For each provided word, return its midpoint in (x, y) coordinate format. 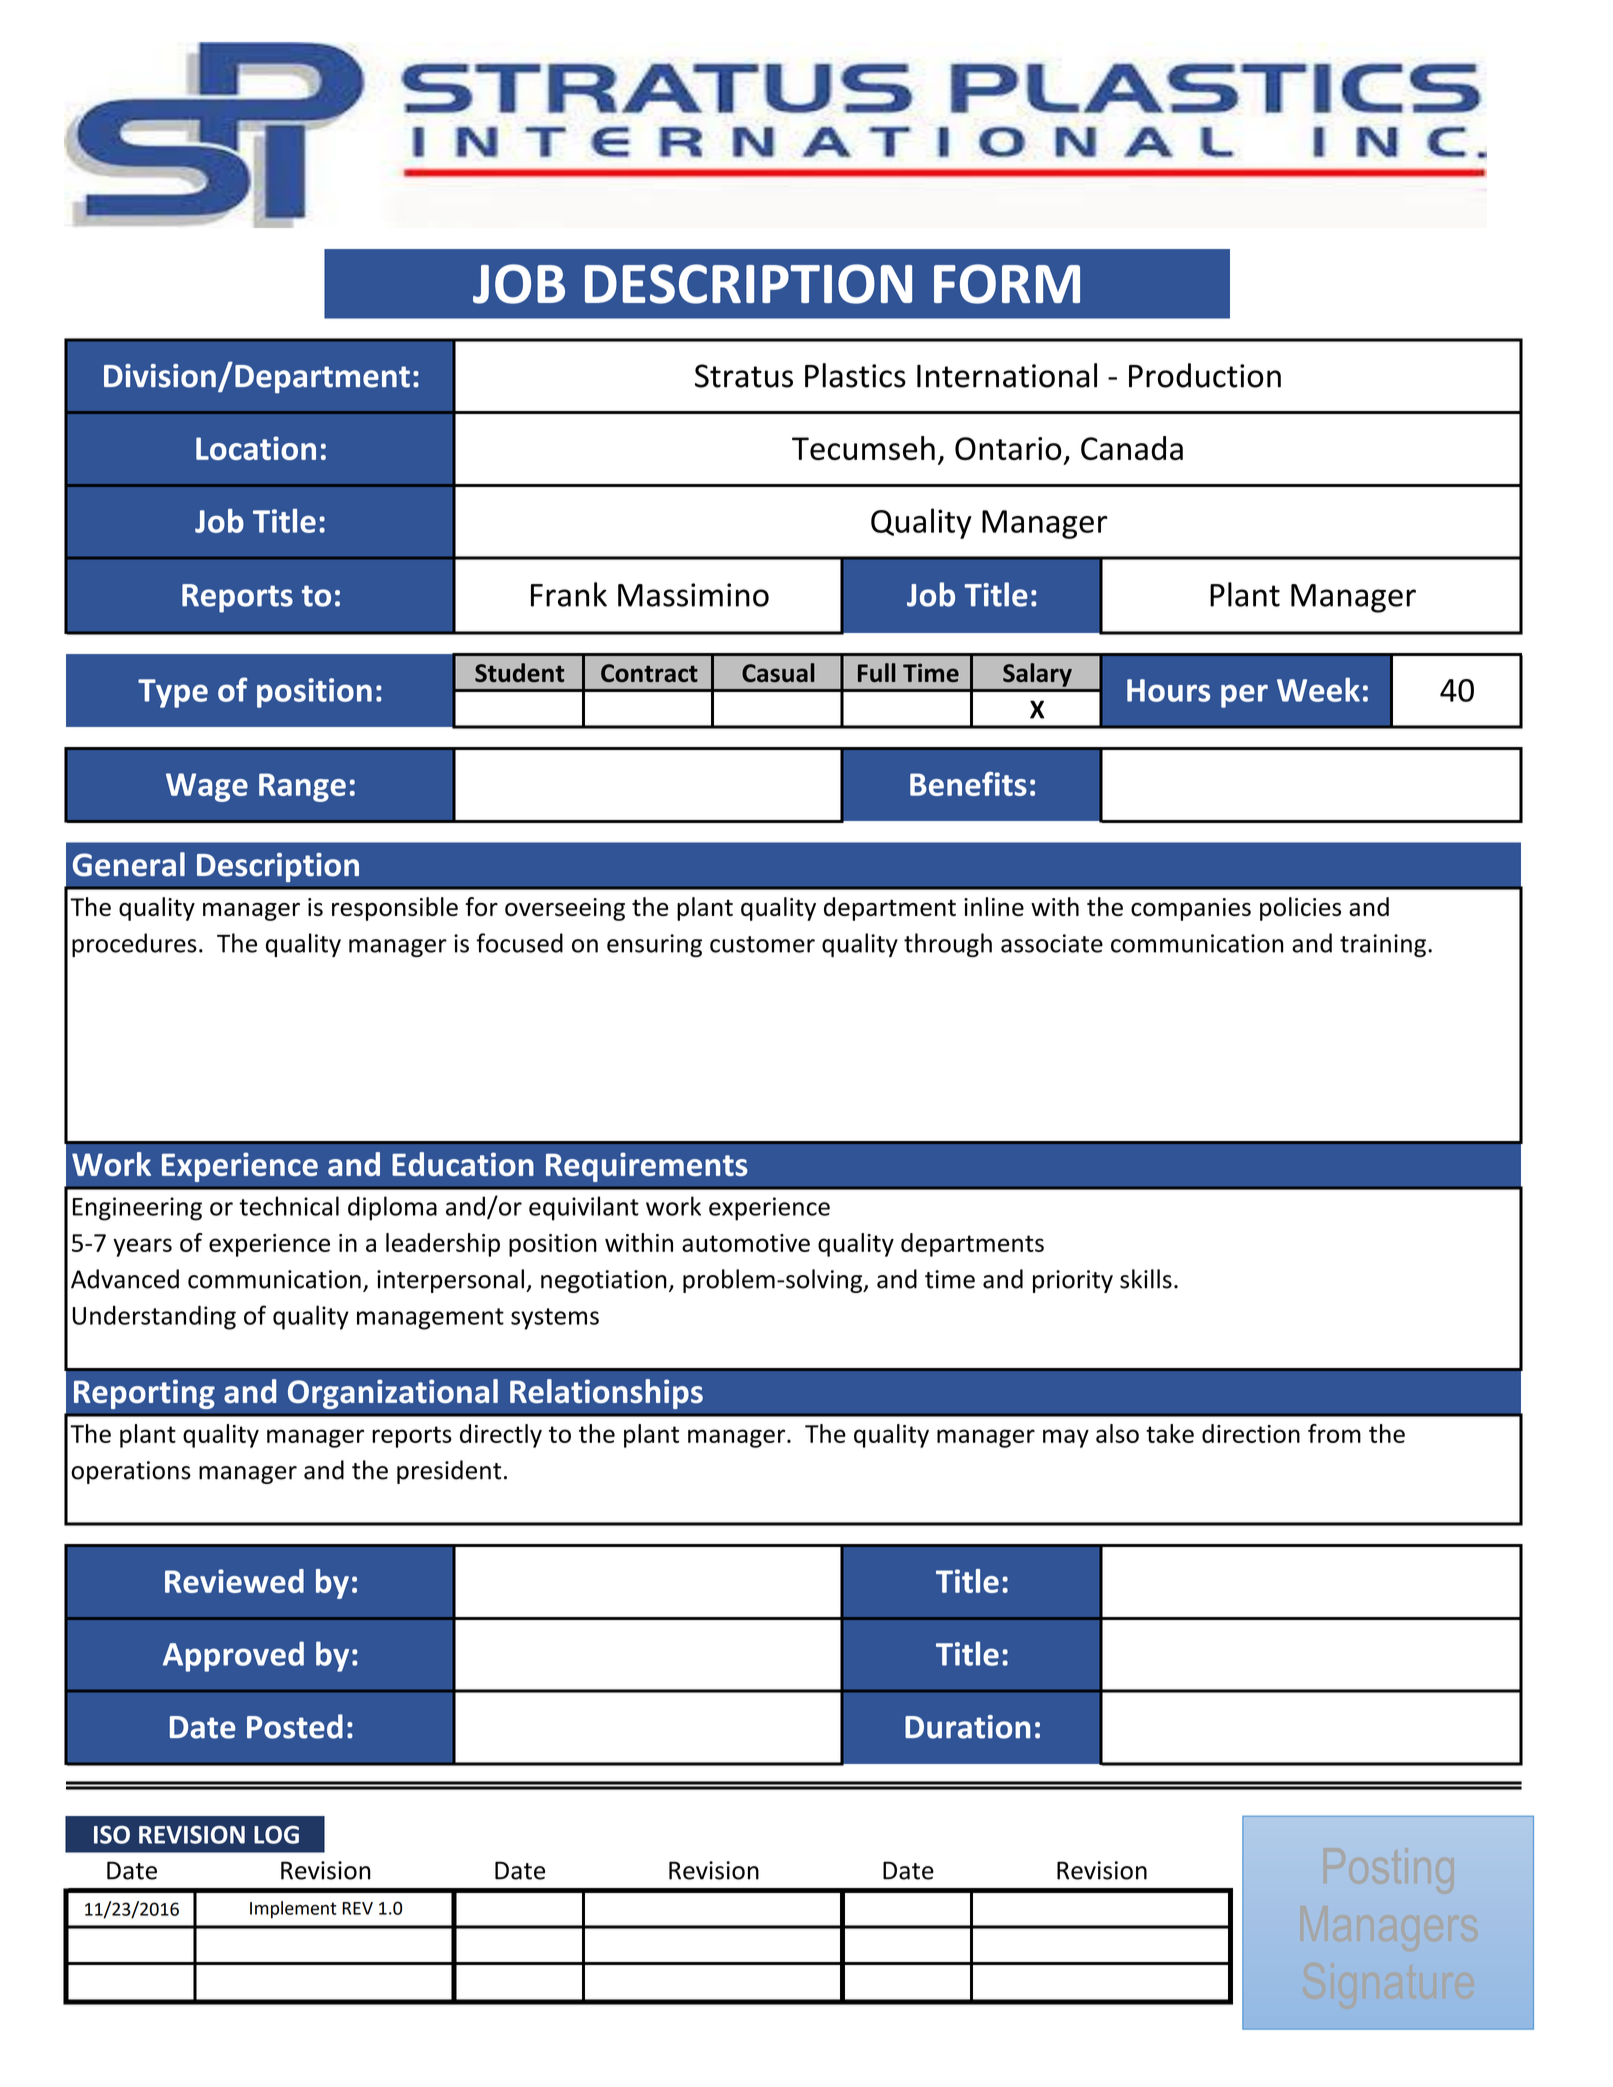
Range (302, 787)
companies (1191, 909)
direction (1251, 1433)
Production (1205, 375)
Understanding (154, 1317)
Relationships (606, 1394)
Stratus (744, 376)
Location (256, 448)
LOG (276, 1834)
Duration (967, 1727)
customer (762, 944)
